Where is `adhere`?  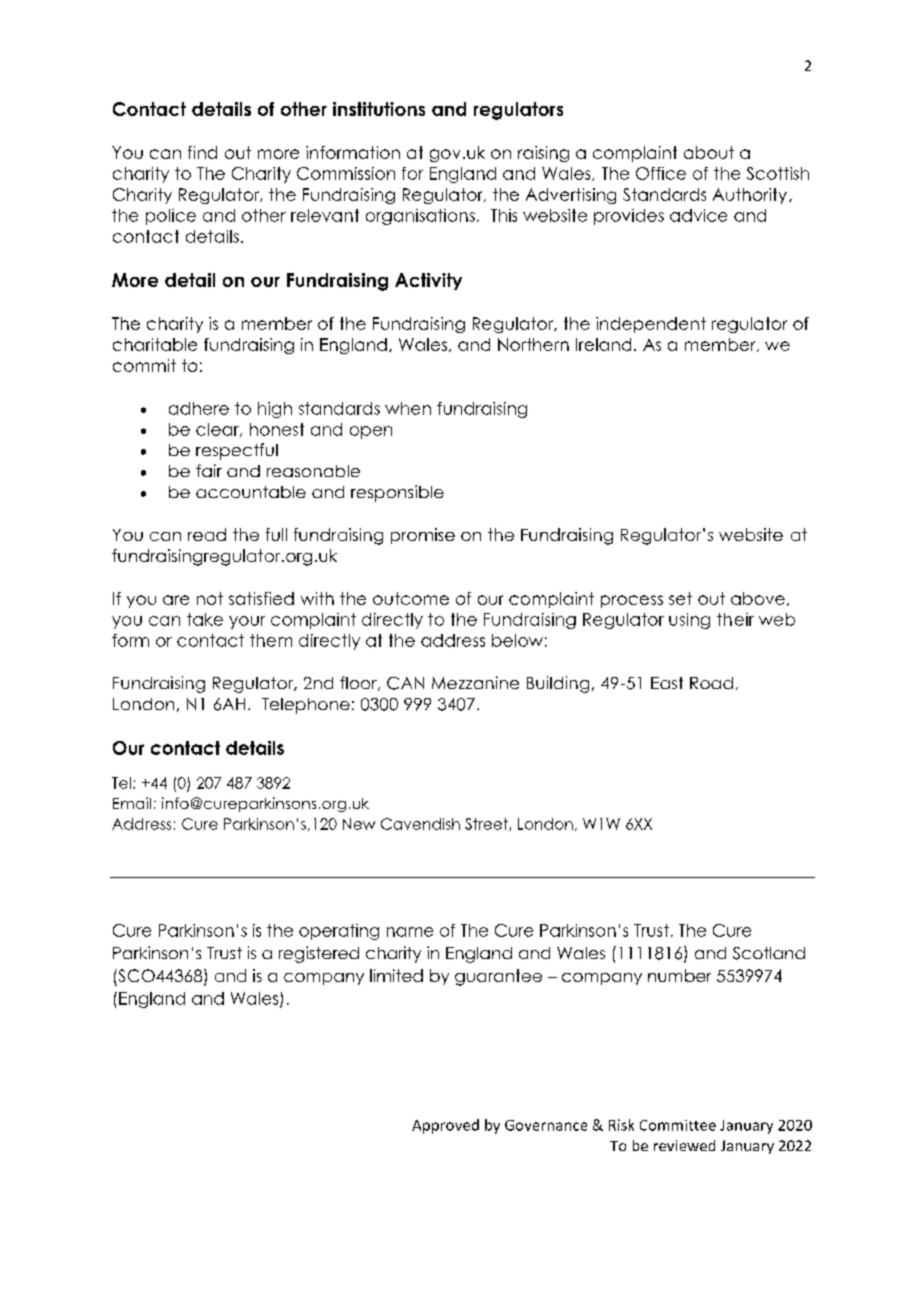
adhere is located at coordinates (199, 408).
